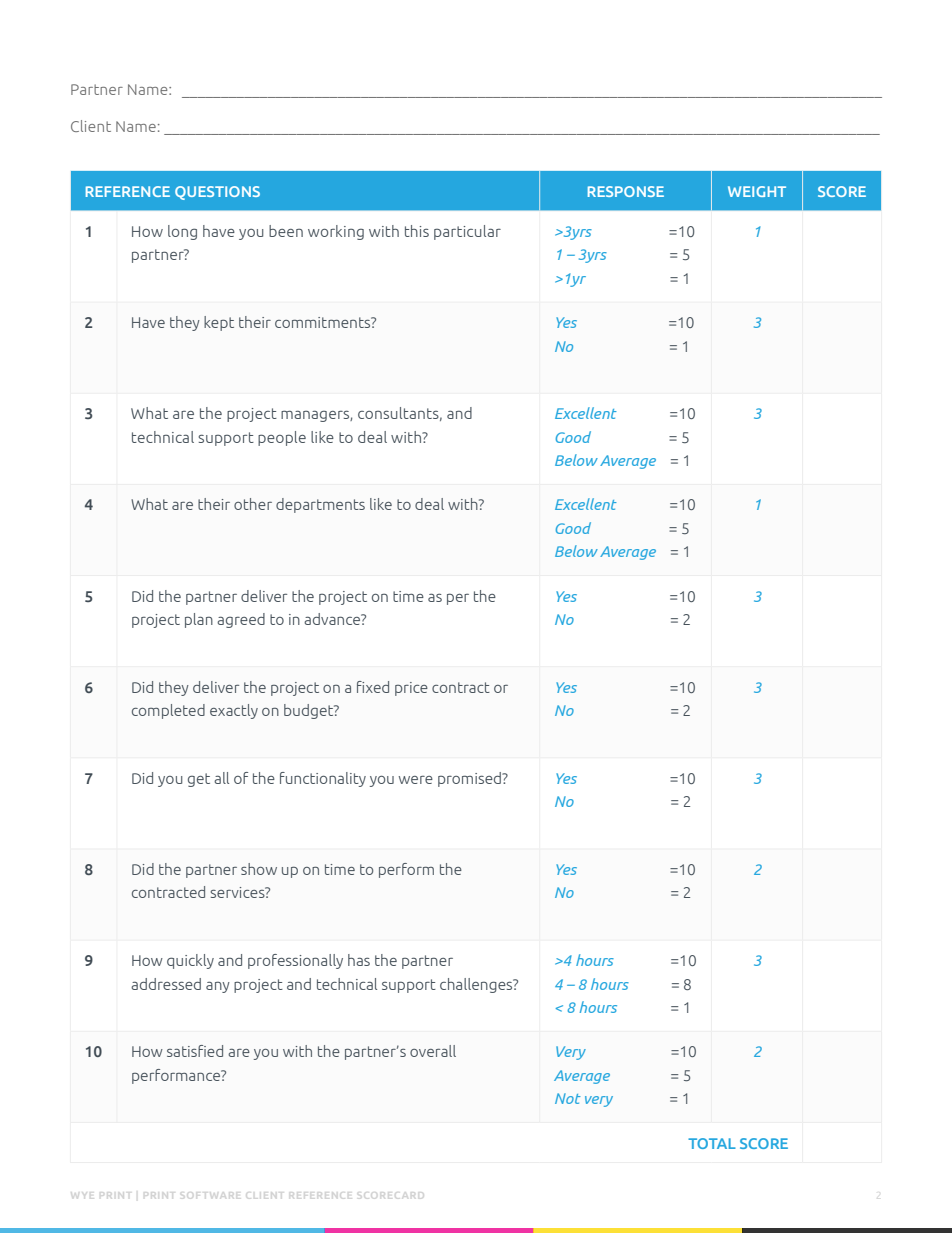 Image resolution: width=952 pixels, height=1233 pixels. Describe the element at coordinates (217, 193) in the document. I see `QUESTIONS` at that location.
